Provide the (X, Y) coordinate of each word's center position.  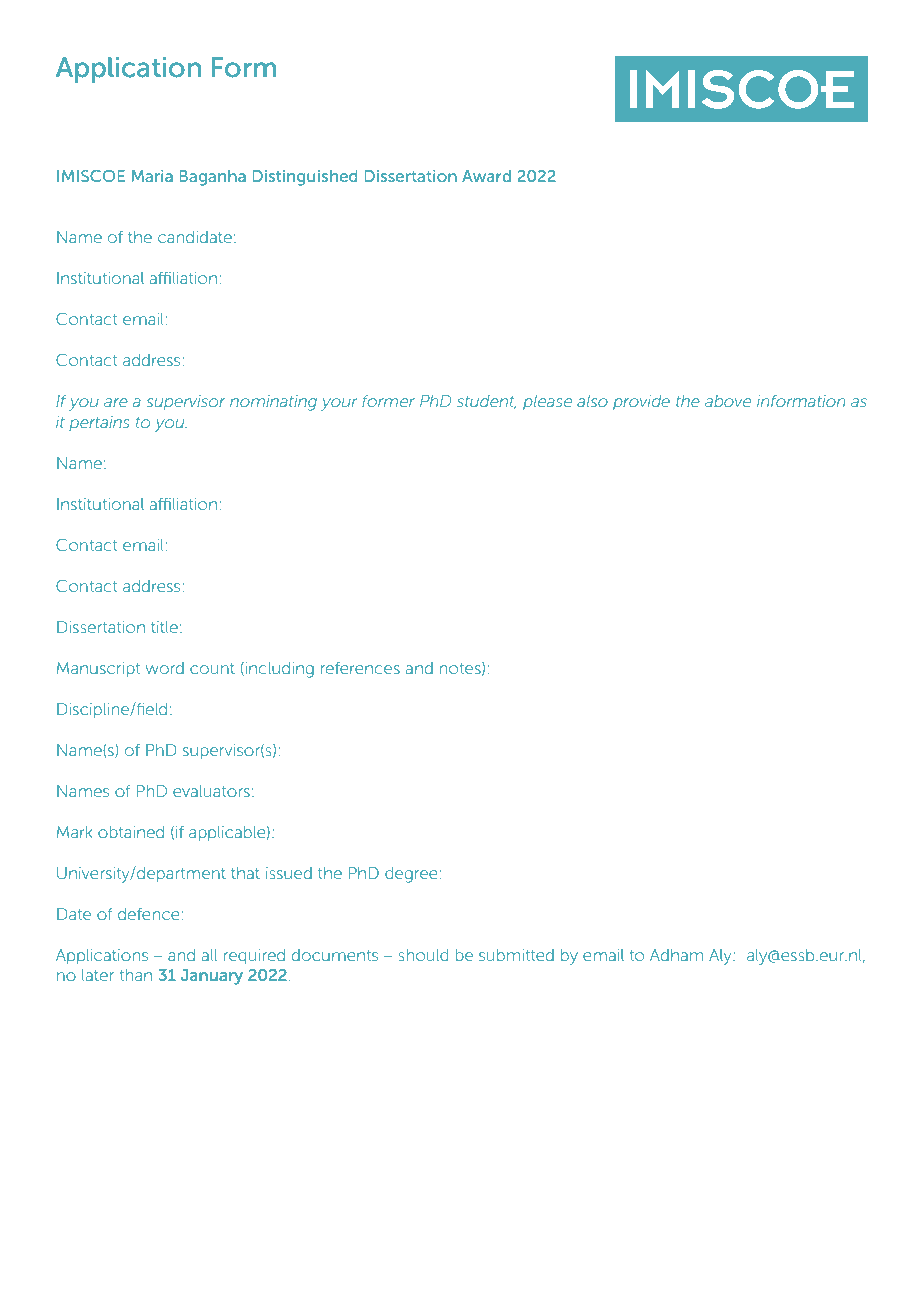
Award (486, 176)
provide (641, 403)
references (360, 668)
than (136, 975)
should (423, 955)
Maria (152, 176)
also (592, 401)
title (164, 627)
